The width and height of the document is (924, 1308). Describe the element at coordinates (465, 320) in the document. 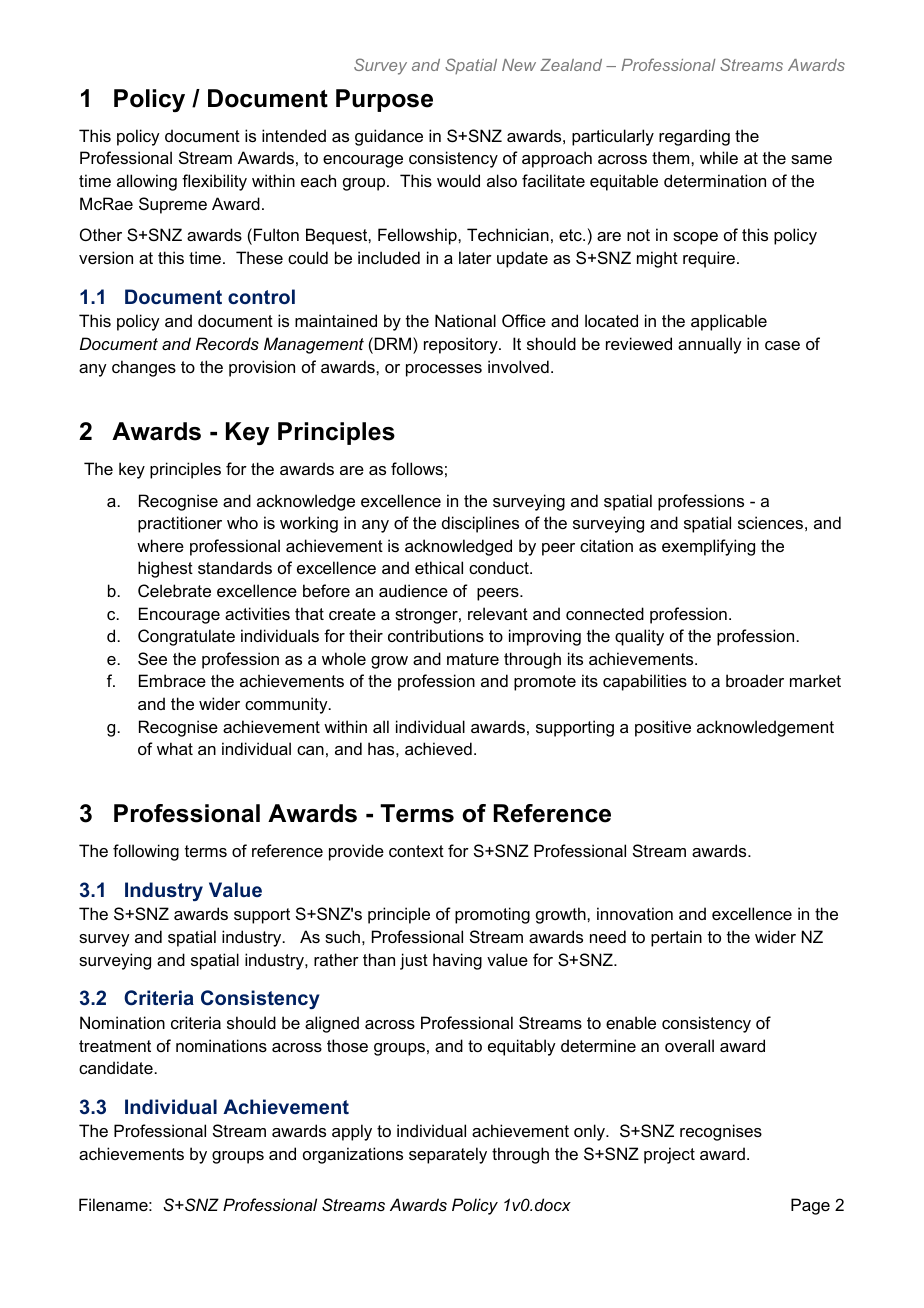

I see `National` at that location.
